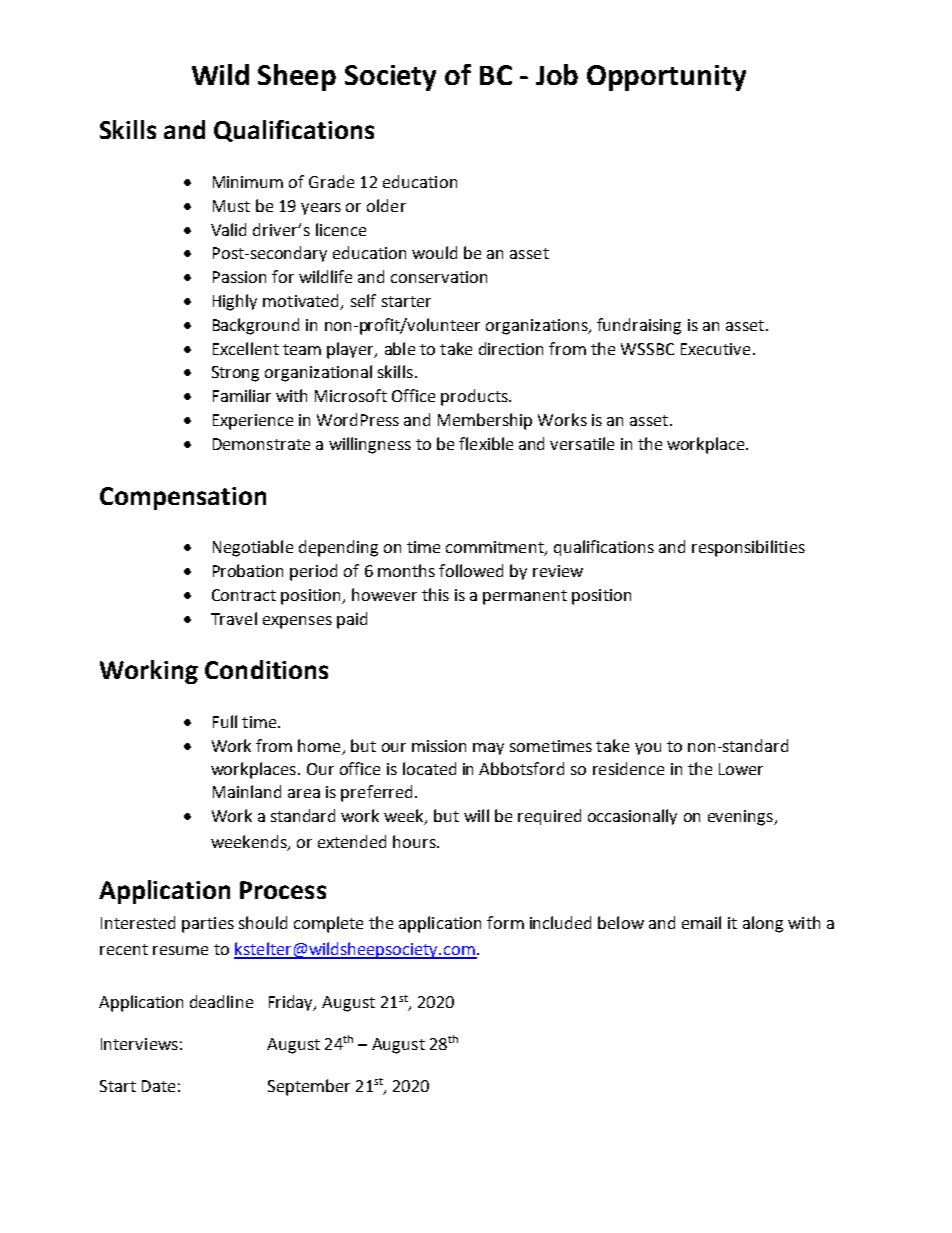 This page has height=1233, width=952. I want to click on email, so click(701, 922).
